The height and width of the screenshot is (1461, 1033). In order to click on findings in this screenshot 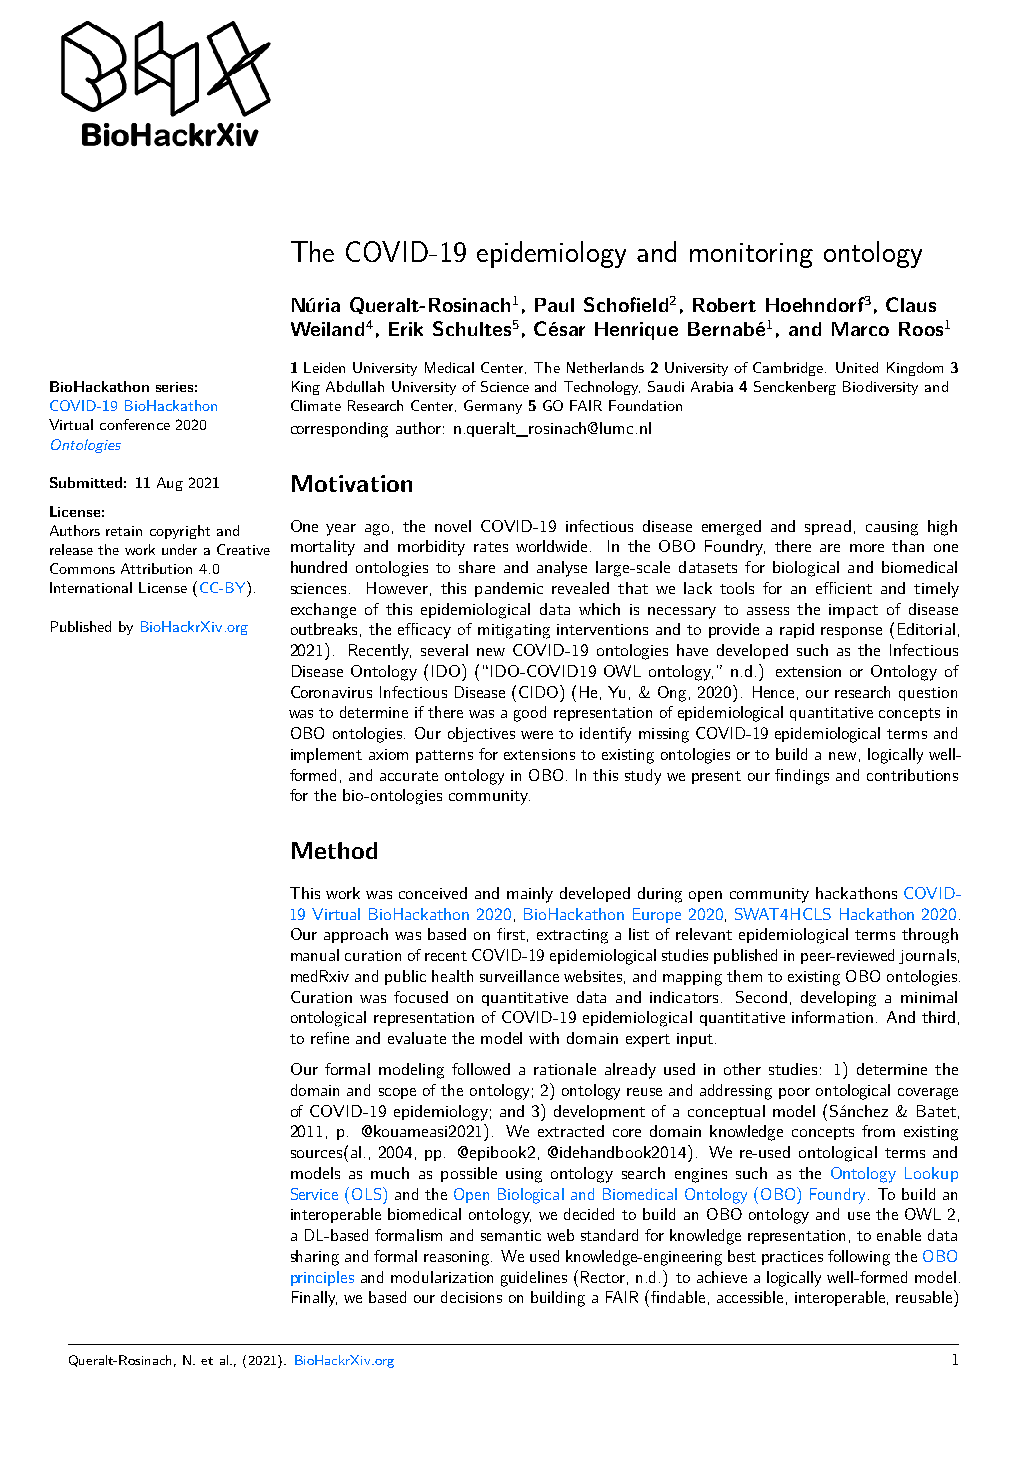, I will do `click(802, 777)`.
